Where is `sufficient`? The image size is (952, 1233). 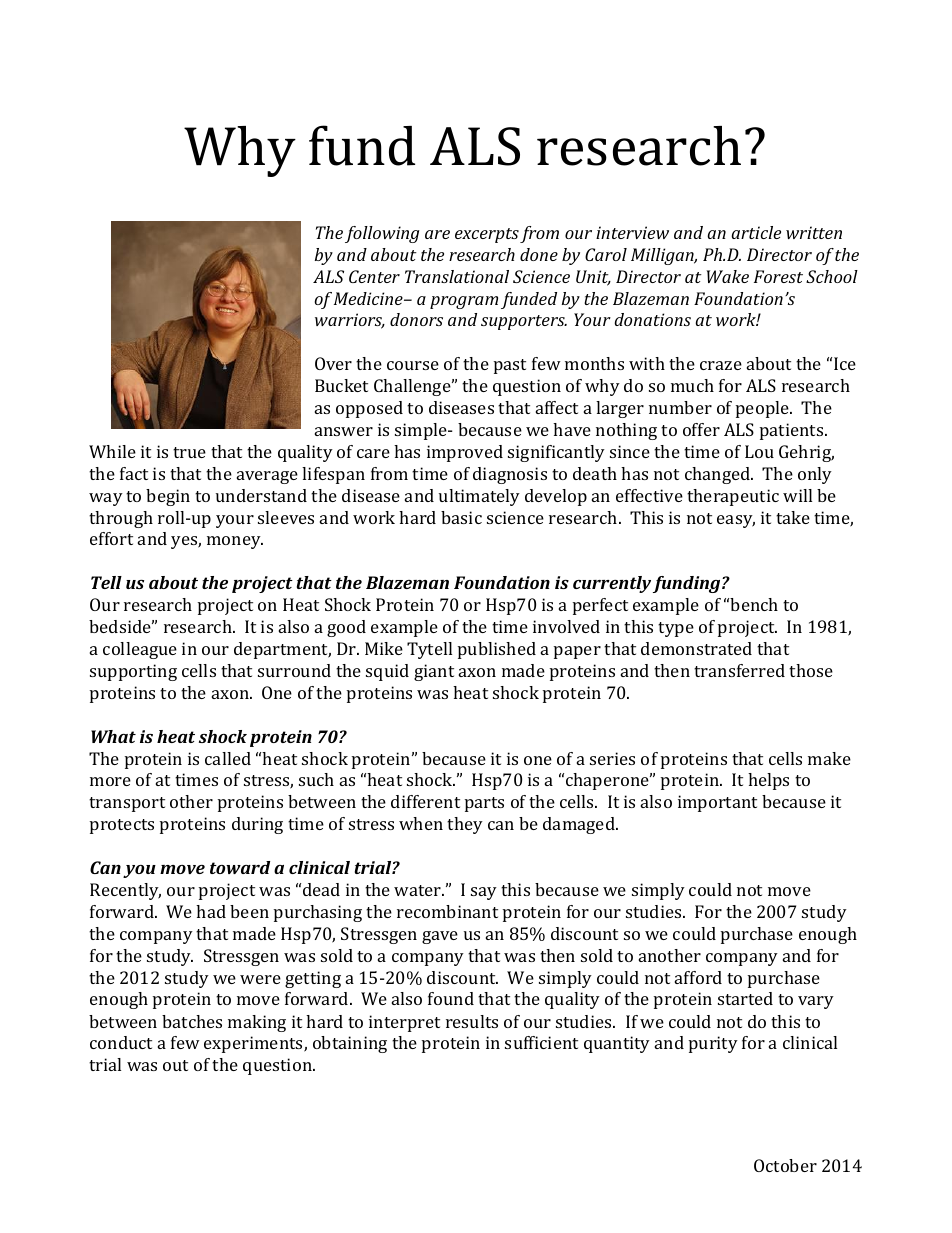
sufficient is located at coordinates (541, 1042).
